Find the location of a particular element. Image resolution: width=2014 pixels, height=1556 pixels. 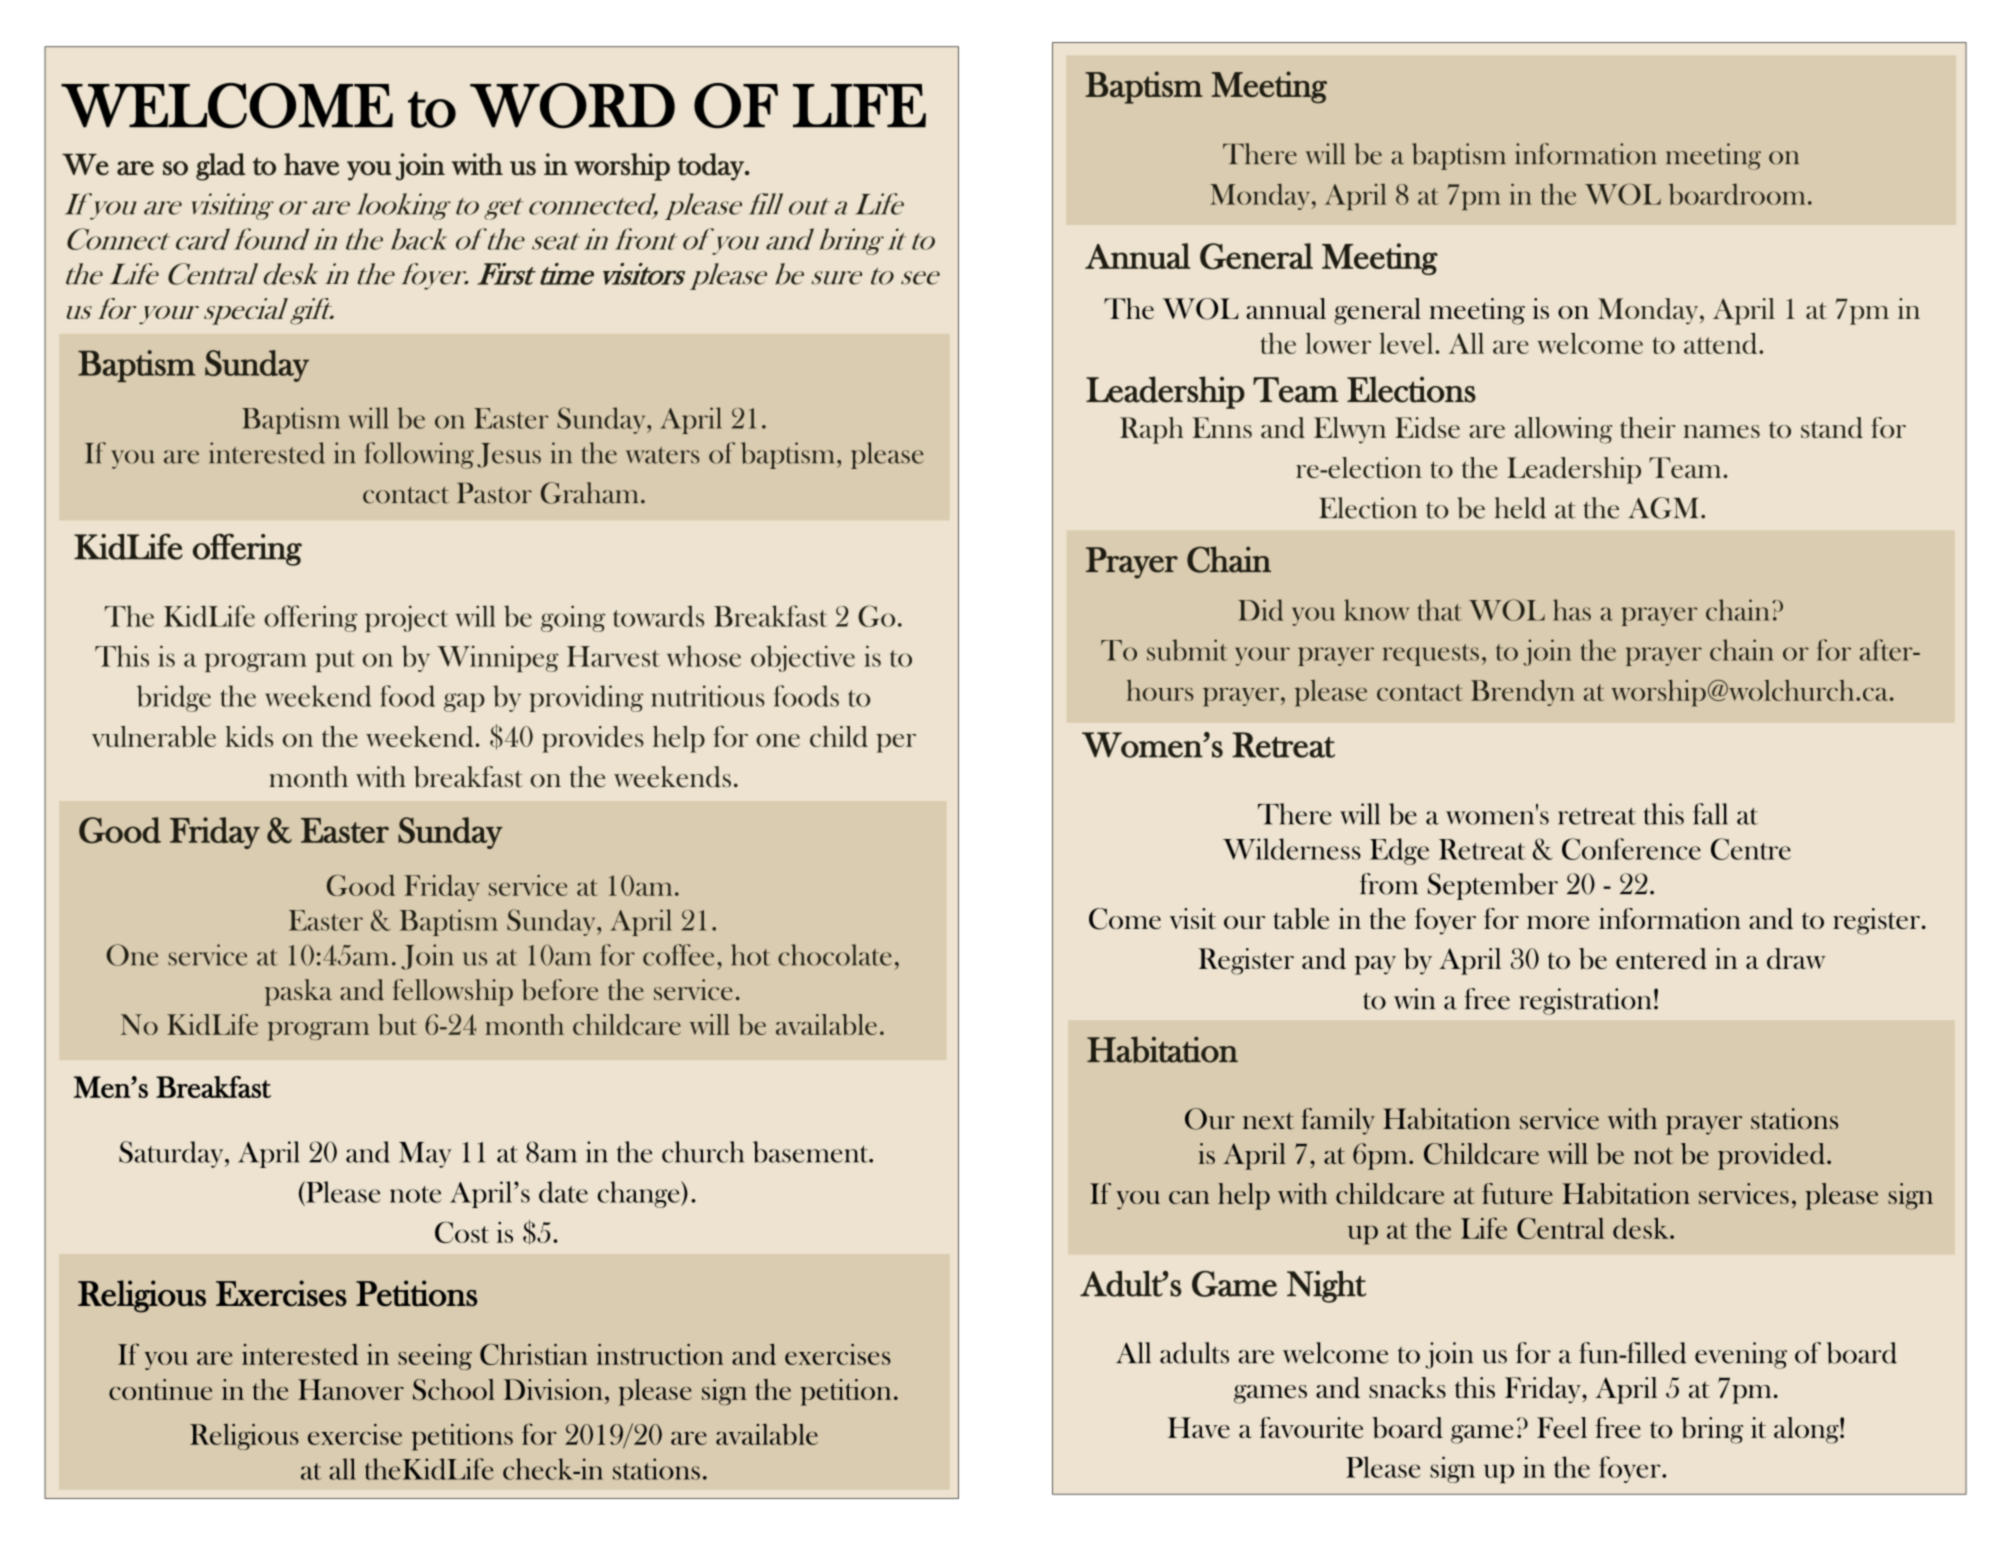

glad is located at coordinates (221, 167).
